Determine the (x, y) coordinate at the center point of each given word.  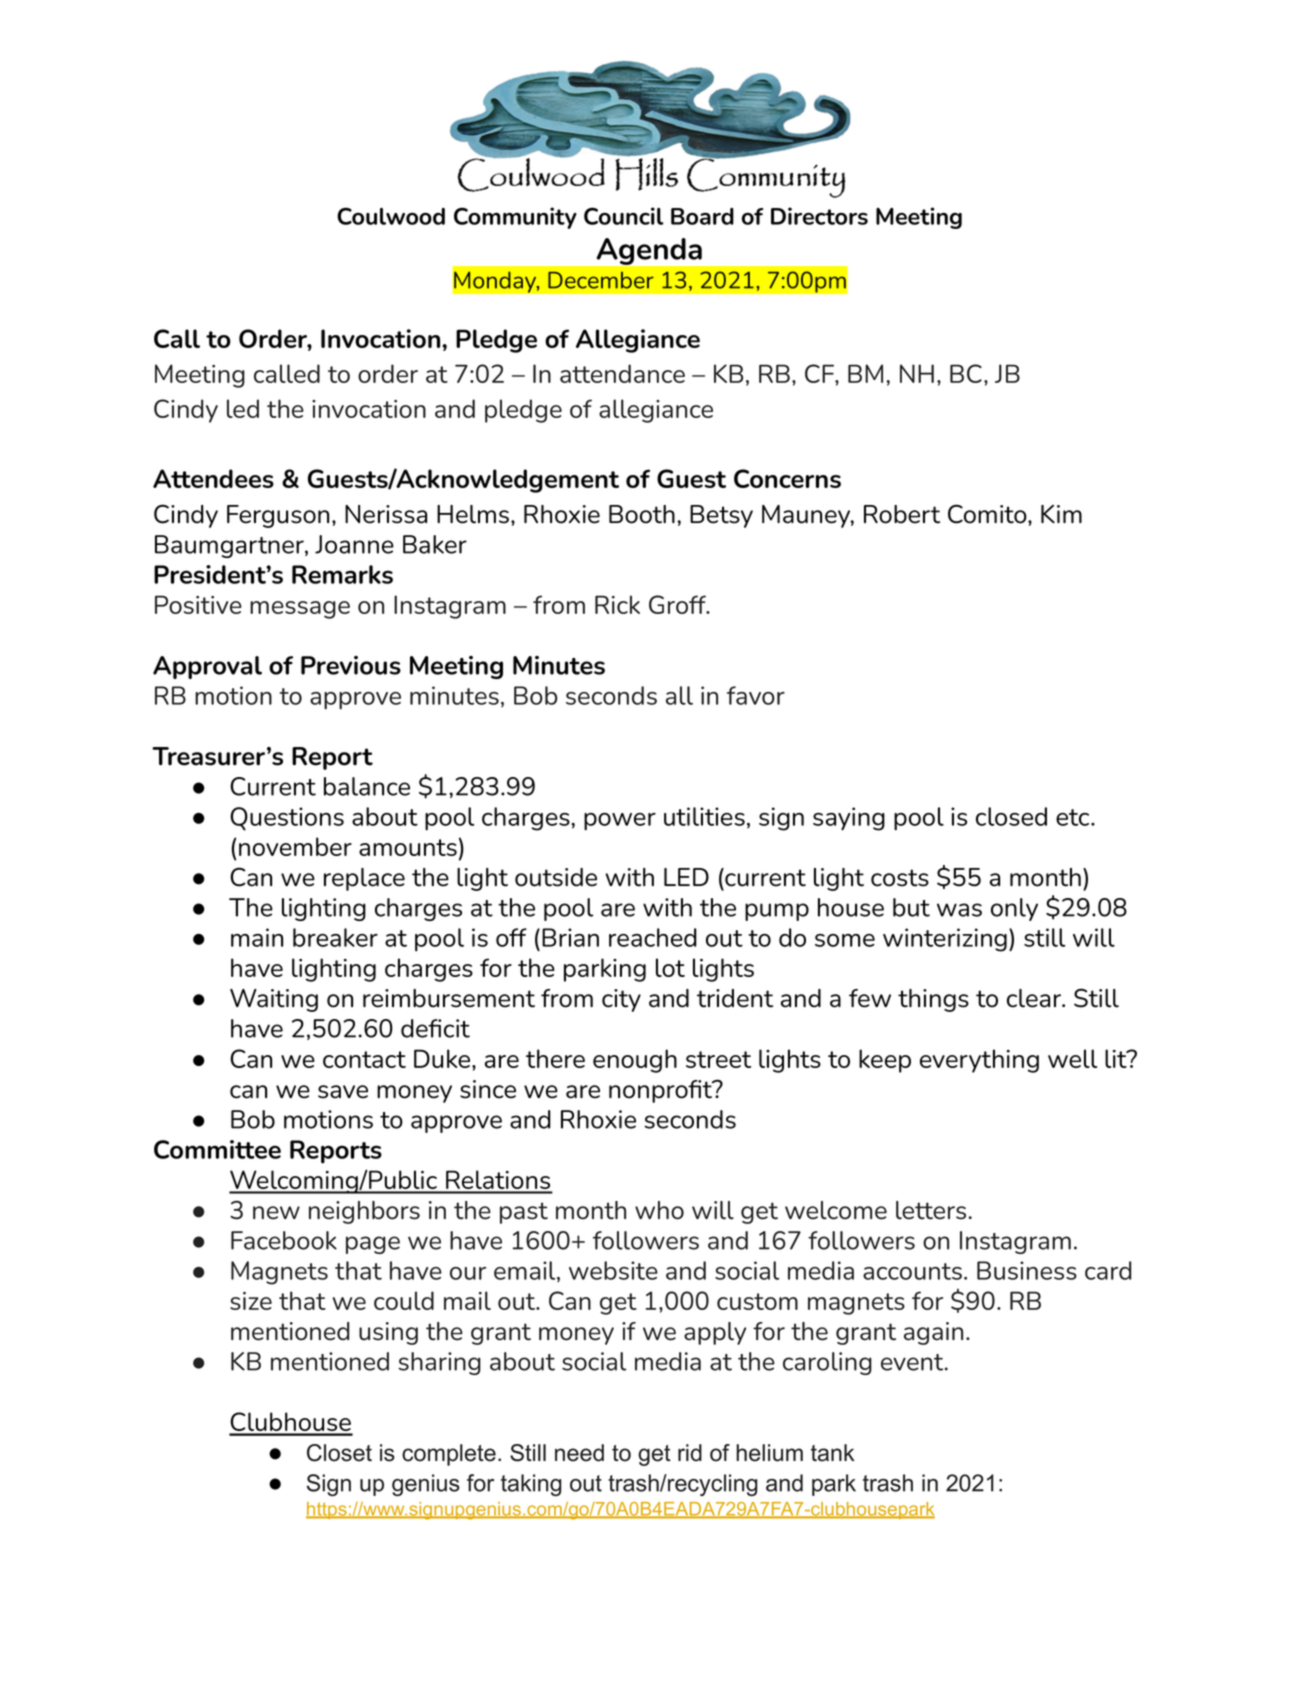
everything (979, 1061)
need (579, 1453)
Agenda (649, 251)
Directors (819, 216)
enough (635, 1061)
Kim (1061, 514)
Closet (339, 1453)
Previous (351, 665)
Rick (617, 604)
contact (364, 1059)
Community (515, 218)
